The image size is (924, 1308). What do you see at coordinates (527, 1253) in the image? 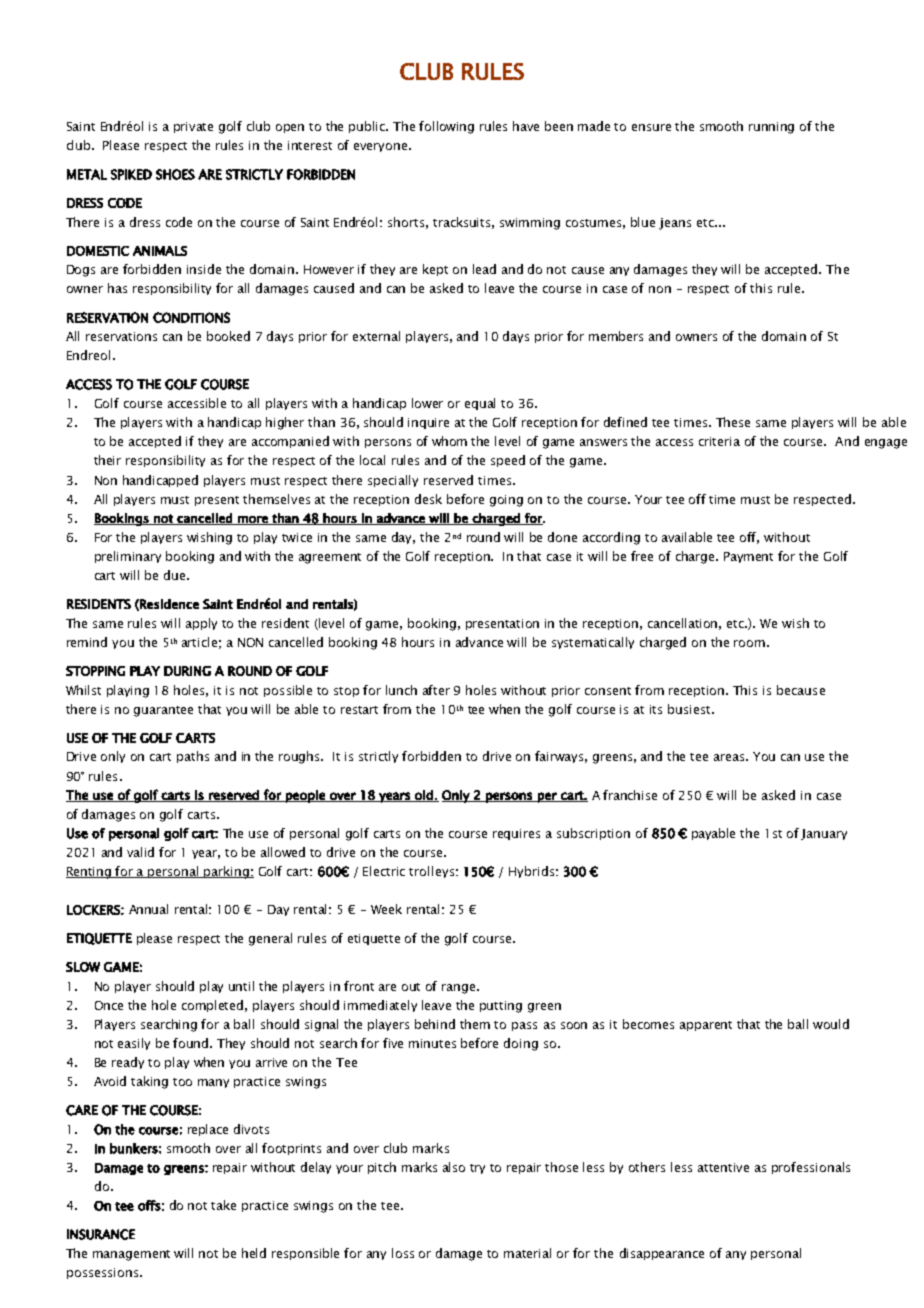
I see `material` at bounding box center [527, 1253].
